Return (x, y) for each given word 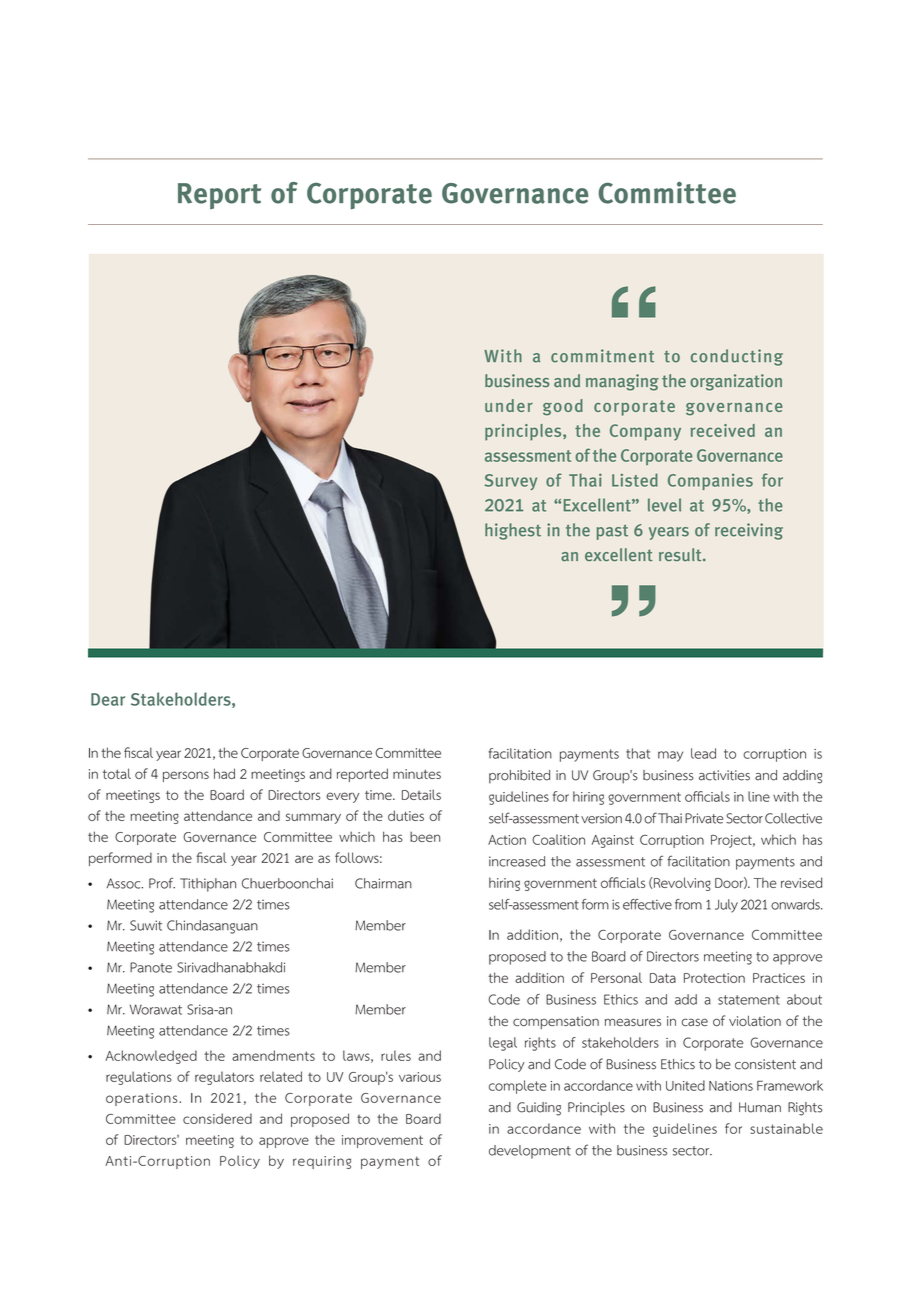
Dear (108, 699)
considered (217, 1118)
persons (186, 776)
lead (703, 753)
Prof (162, 883)
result (681, 554)
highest (513, 531)
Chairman (383, 883)
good (563, 407)
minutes (417, 774)
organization (736, 382)
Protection (714, 978)
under (509, 405)
